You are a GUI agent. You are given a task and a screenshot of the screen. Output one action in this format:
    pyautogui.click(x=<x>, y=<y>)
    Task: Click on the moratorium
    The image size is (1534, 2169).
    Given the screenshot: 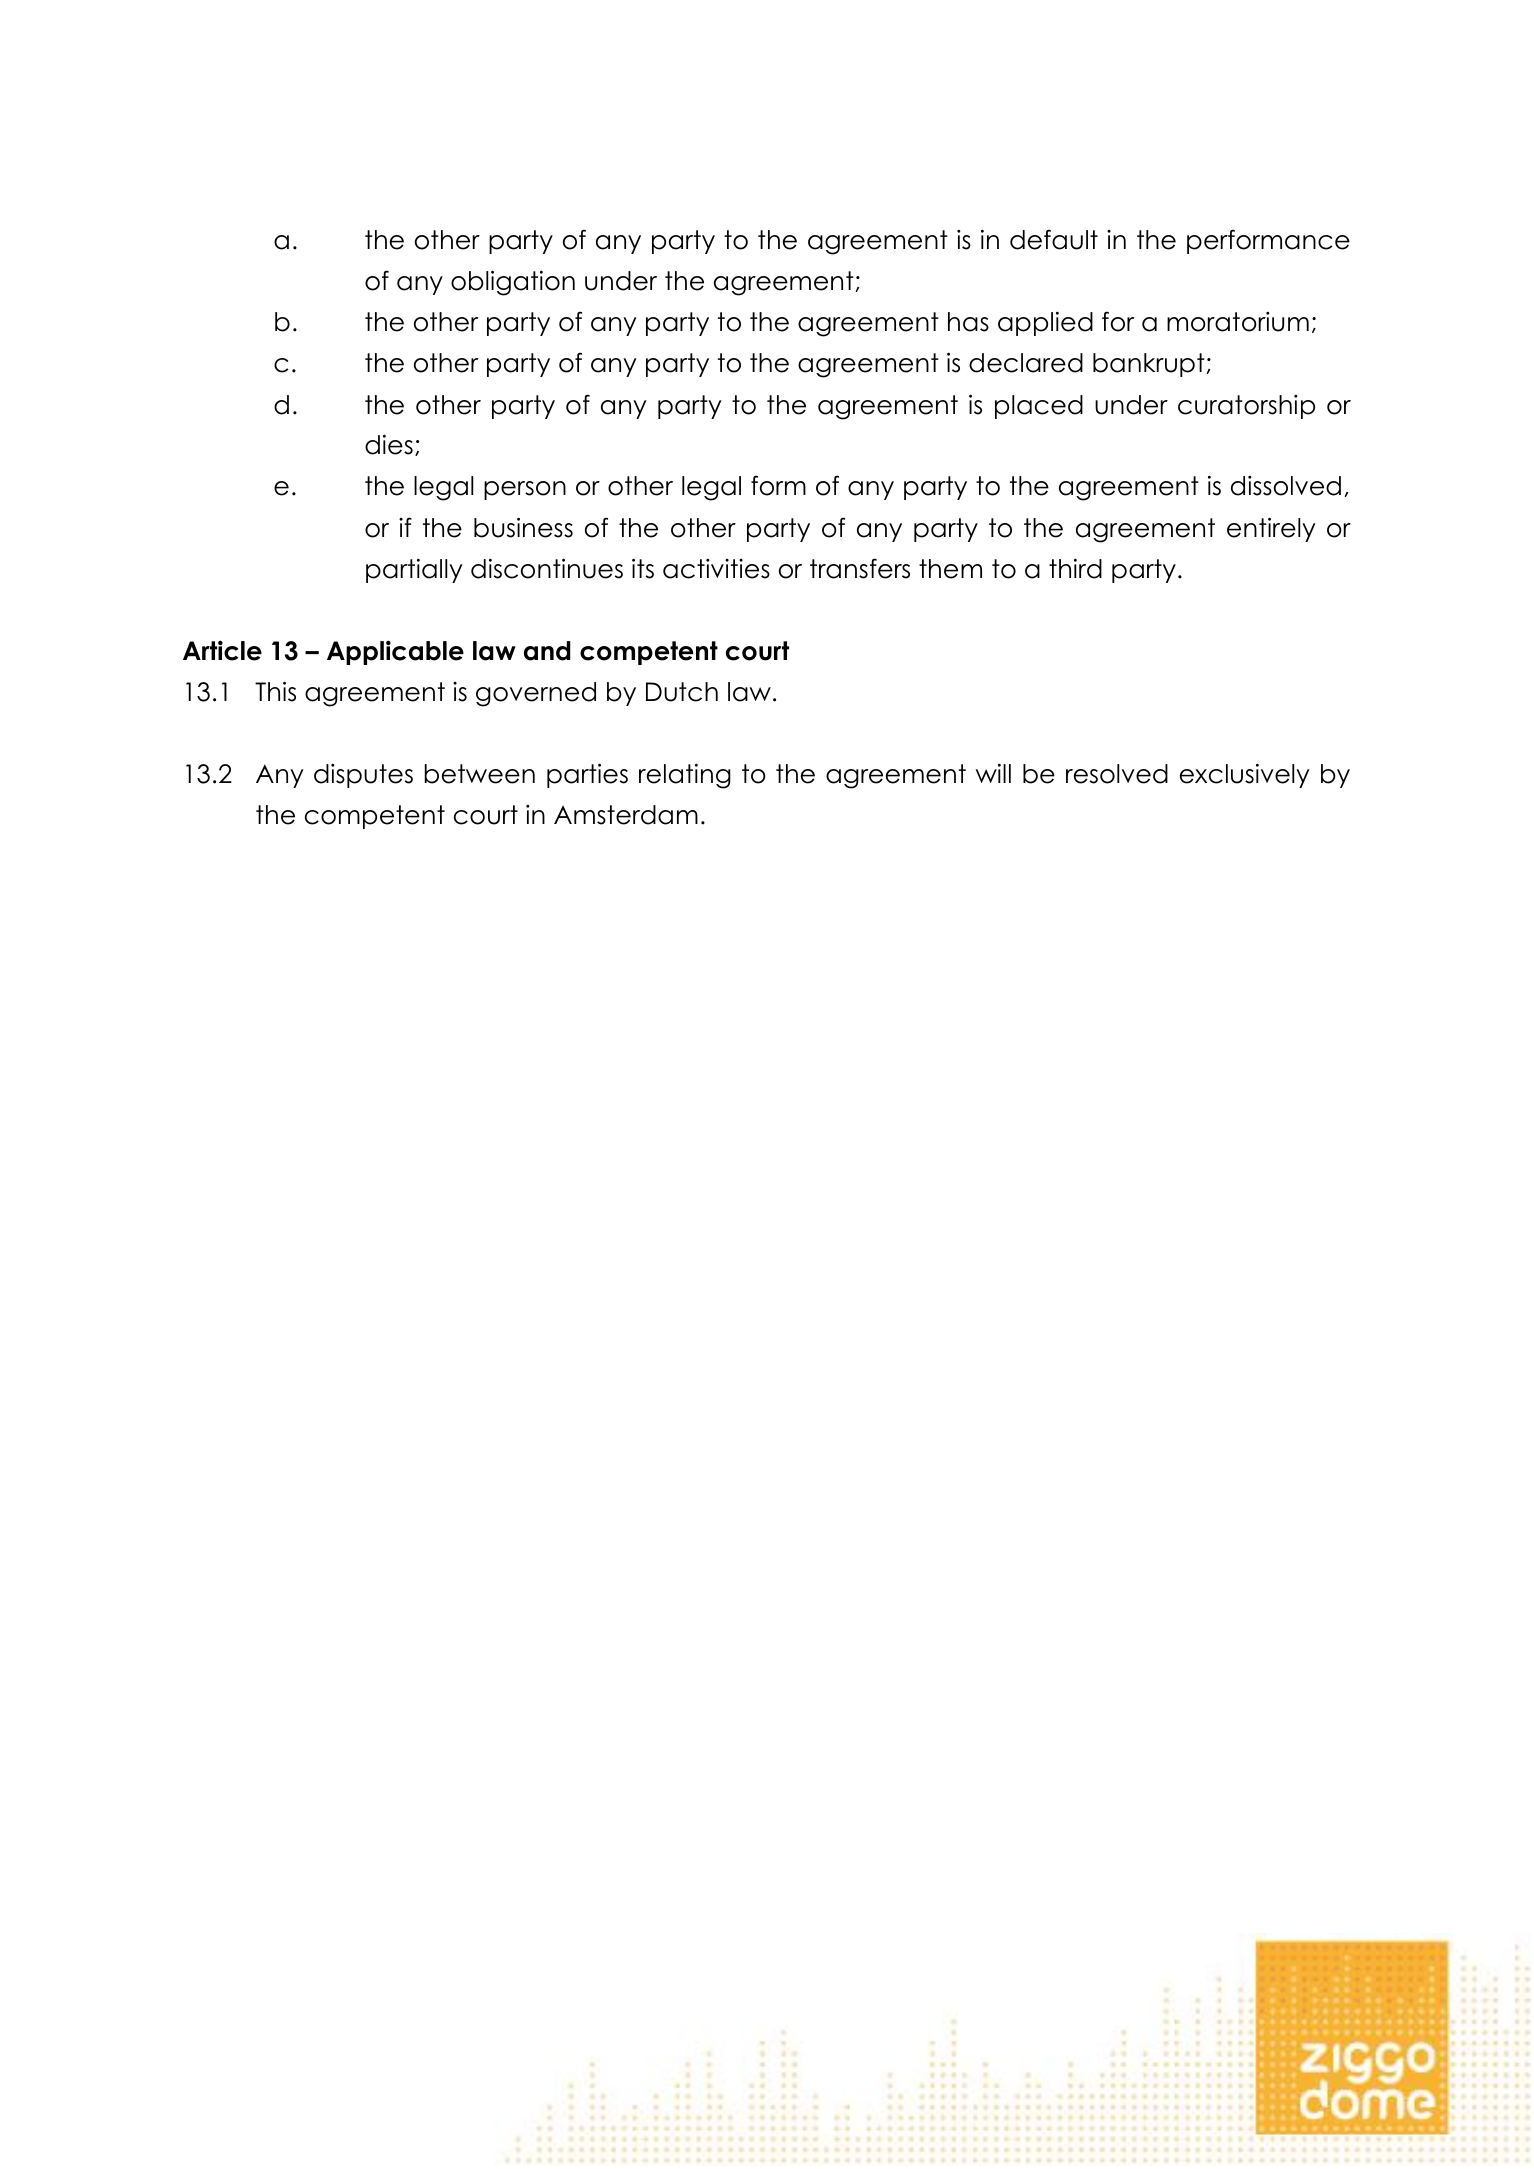 What is the action you would take?
    pyautogui.click(x=1238, y=322)
